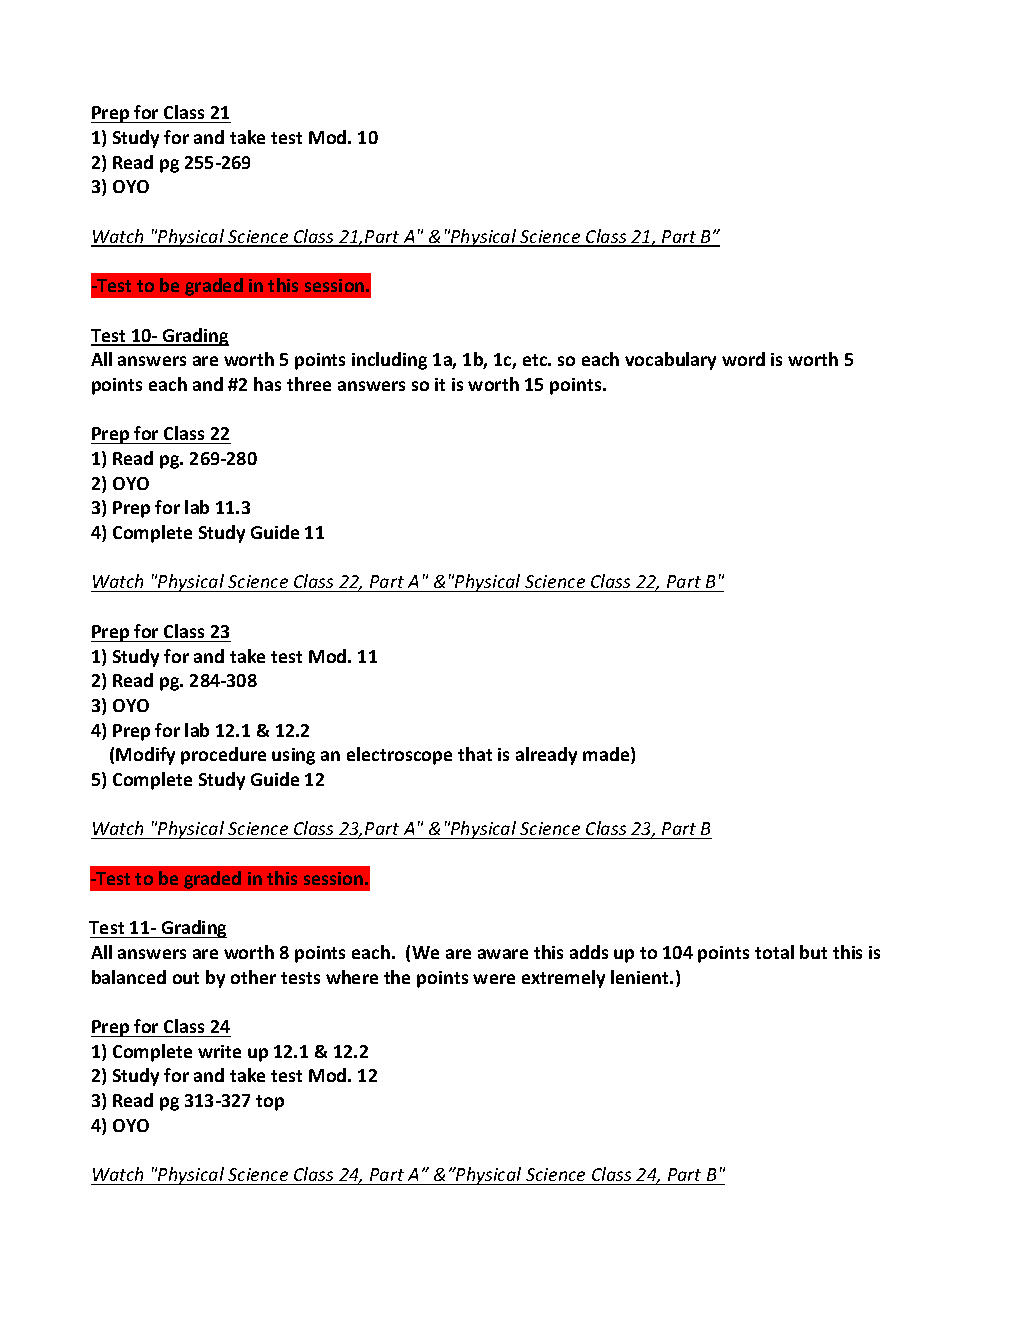  Describe the element at coordinates (475, 754) in the screenshot. I see `that` at that location.
